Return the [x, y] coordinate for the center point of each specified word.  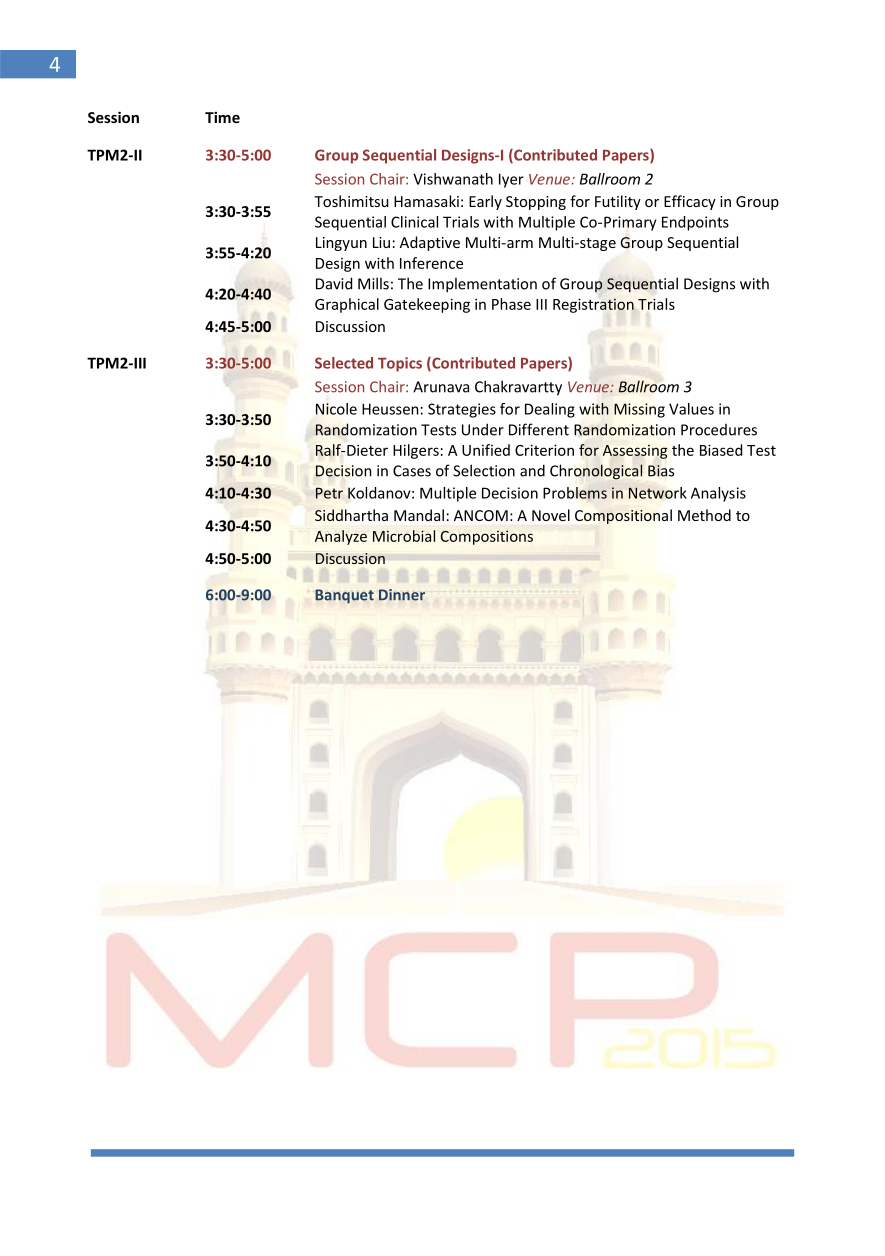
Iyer [511, 180]
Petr [329, 493]
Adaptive [430, 243]
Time [222, 117]
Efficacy [690, 202]
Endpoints [695, 223]
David [334, 283]
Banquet [344, 596]
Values [691, 409]
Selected [344, 363]
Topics [400, 364]
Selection [484, 470]
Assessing [635, 452]
